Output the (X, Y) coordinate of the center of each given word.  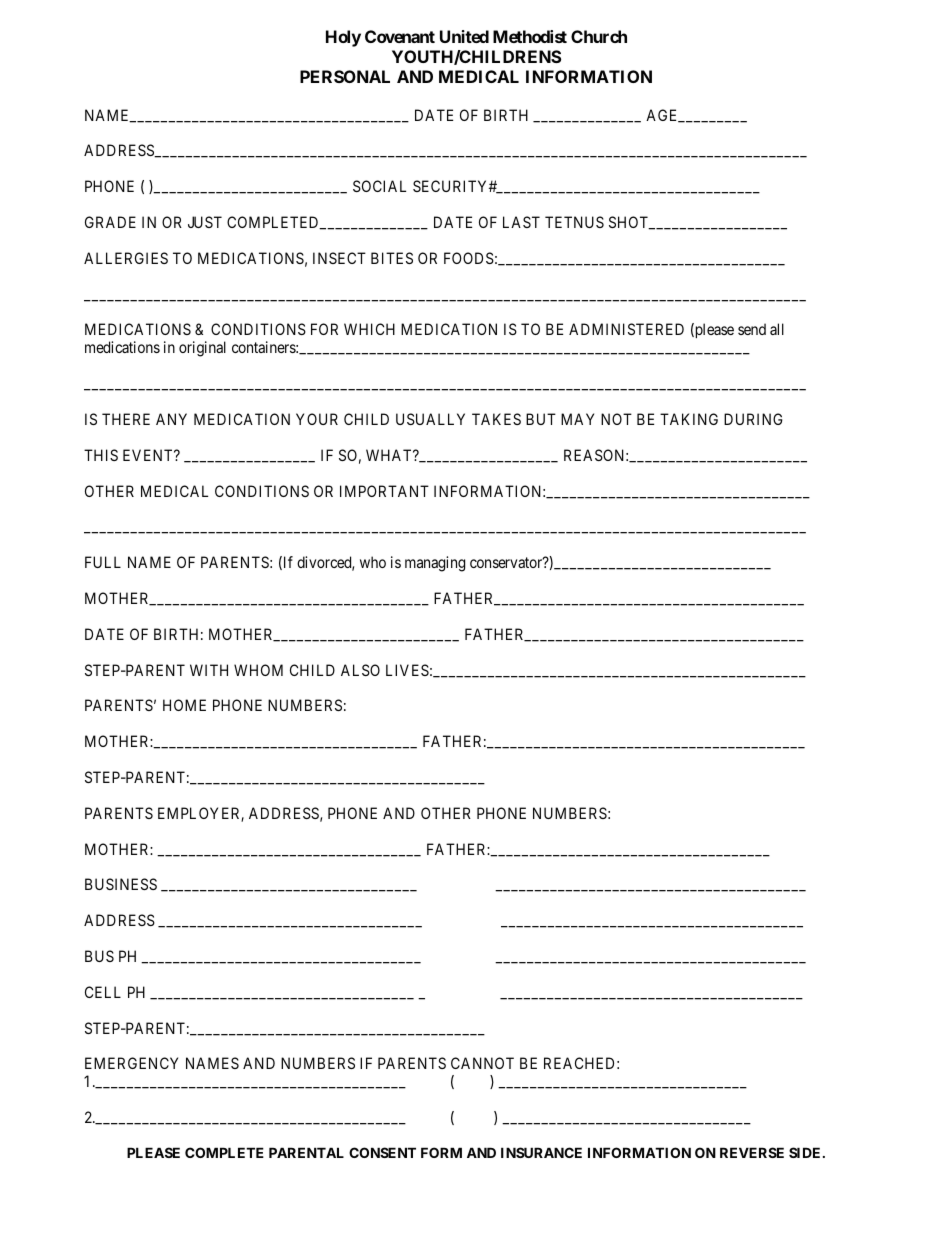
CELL (103, 992)
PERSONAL (345, 76)
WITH (209, 670)
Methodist (530, 36)
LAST (521, 222)
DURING (753, 419)
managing (435, 564)
